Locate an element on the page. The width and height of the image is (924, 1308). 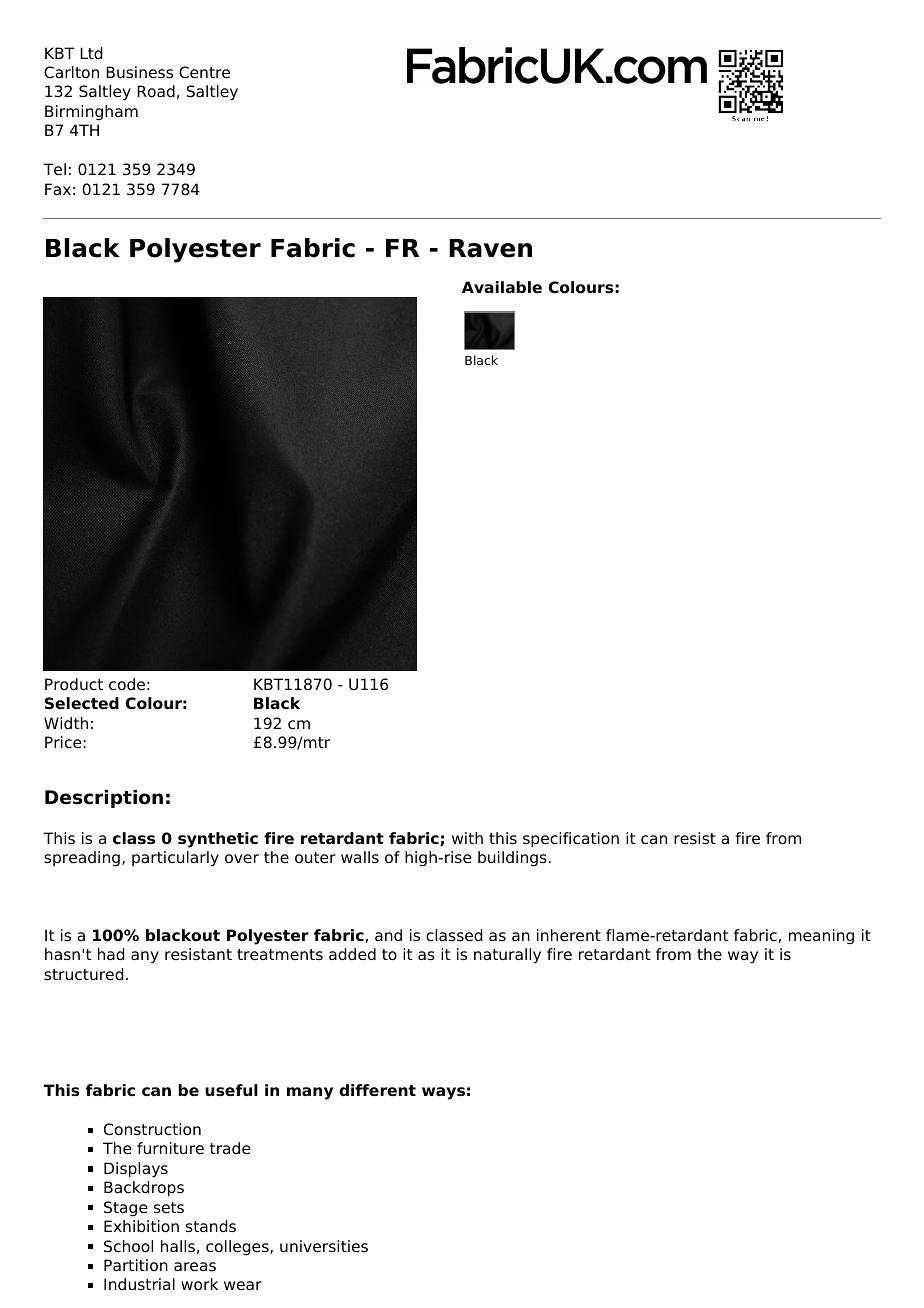
Product is located at coordinates (74, 684).
